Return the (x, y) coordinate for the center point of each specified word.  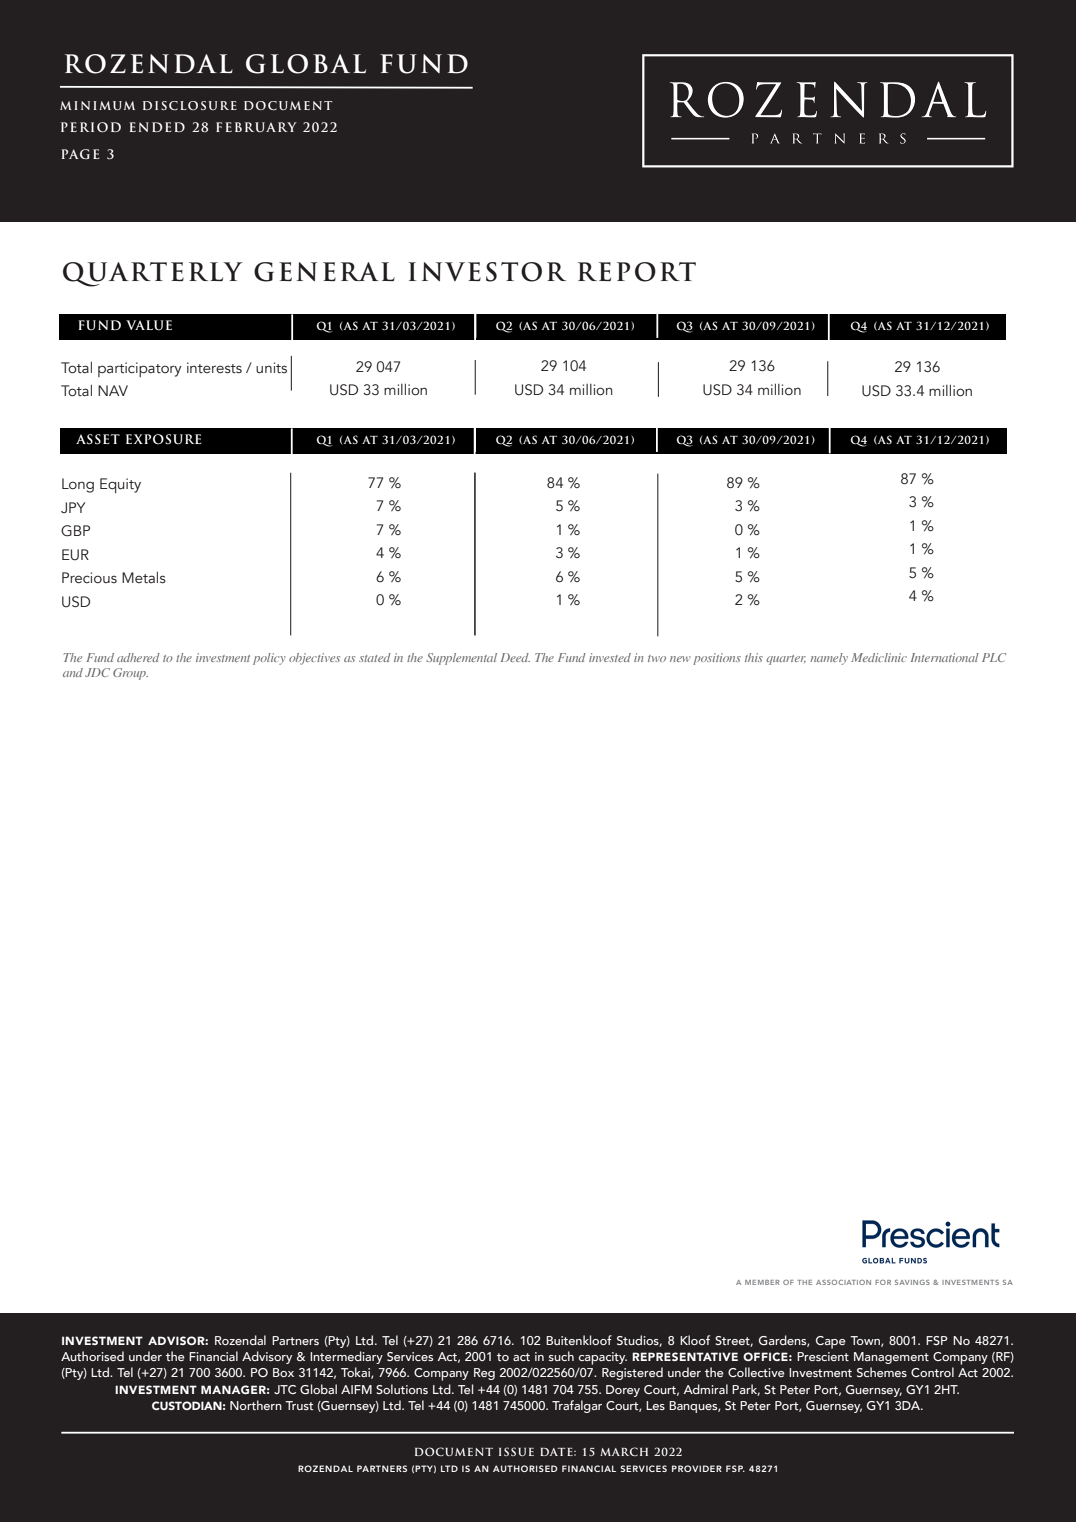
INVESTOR (487, 272)
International (945, 657)
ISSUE (516, 1451)
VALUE (149, 325)
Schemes (882, 1372)
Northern (256, 1405)
